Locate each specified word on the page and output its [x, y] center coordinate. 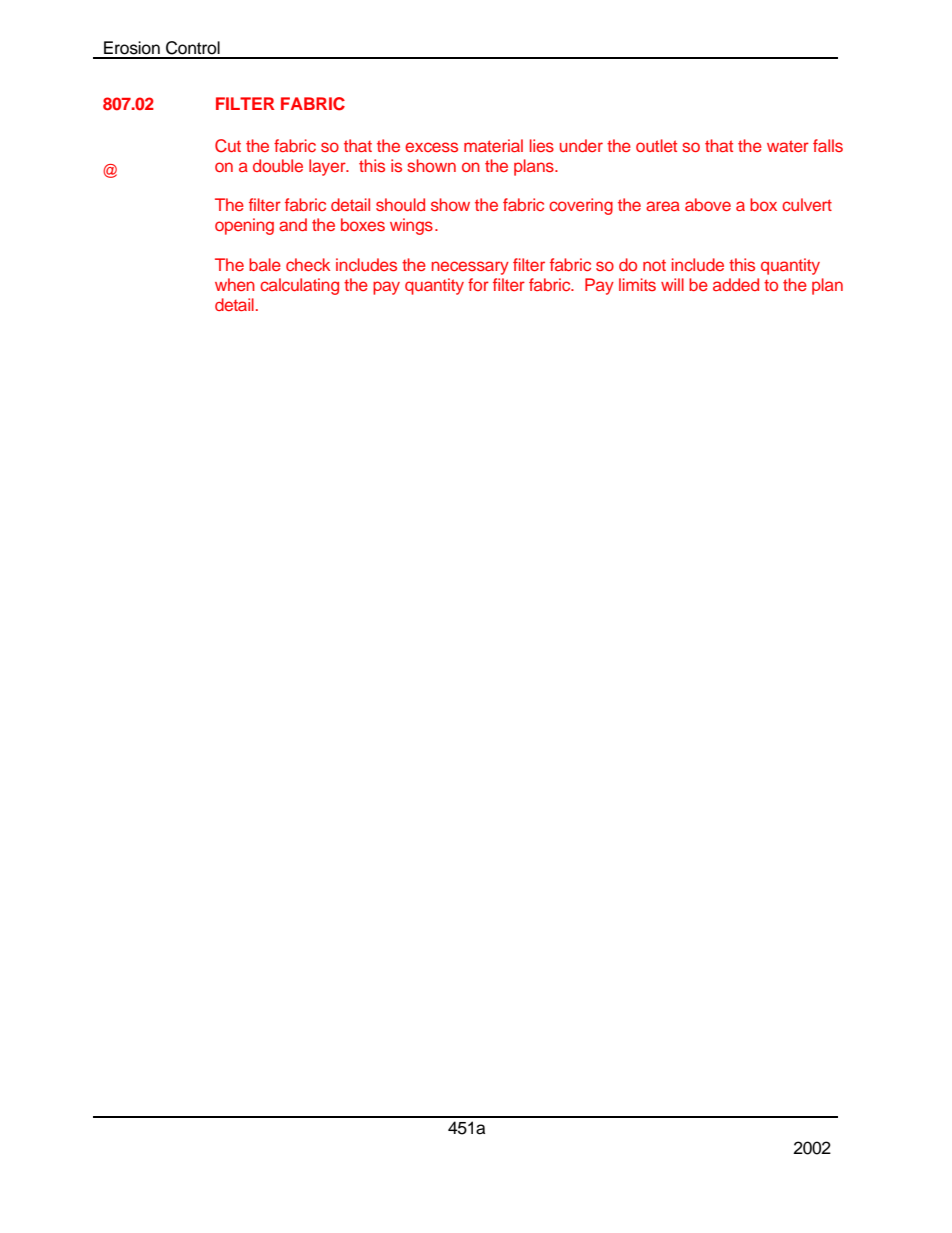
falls [828, 145]
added [736, 284]
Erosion [132, 48]
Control [193, 48]
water [788, 146]
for [478, 284]
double [278, 165]
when [235, 284]
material [493, 145]
